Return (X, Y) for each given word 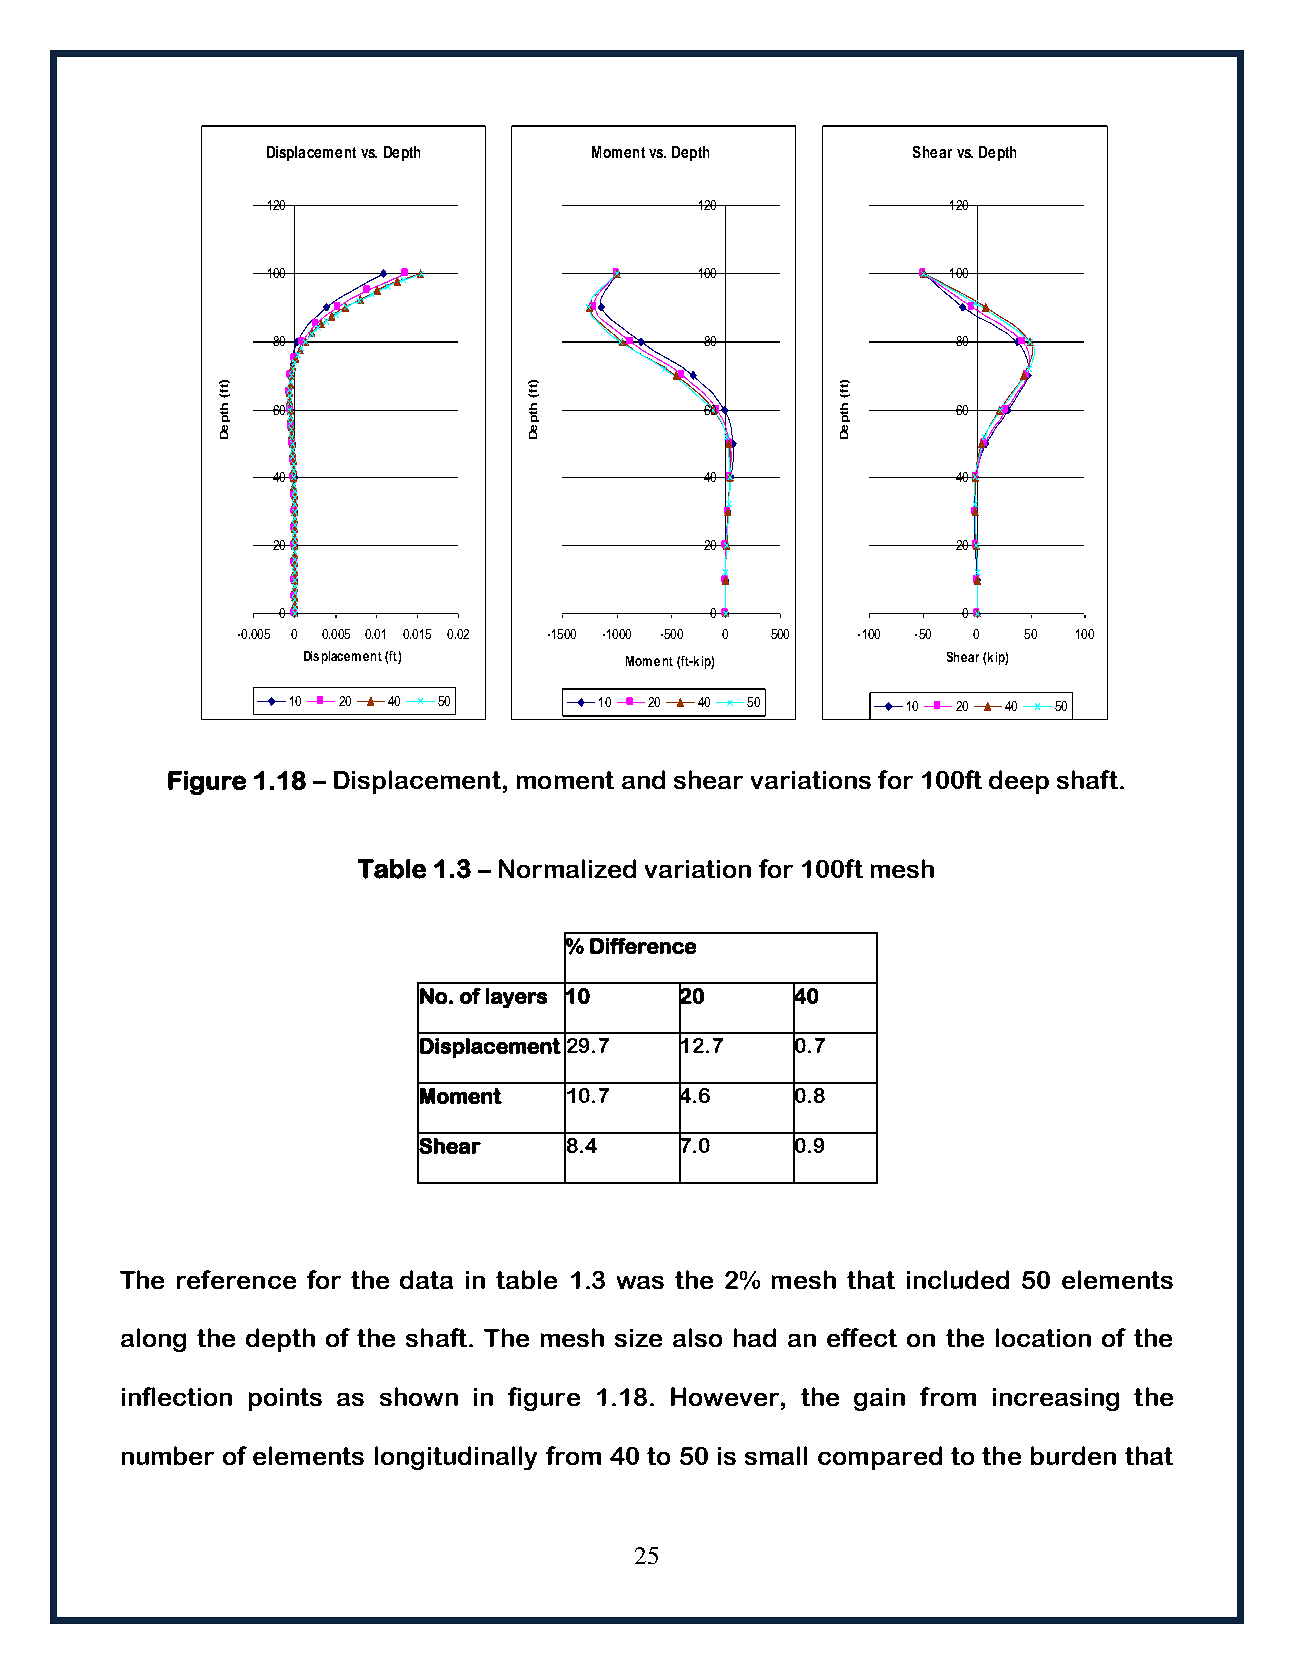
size (638, 1338)
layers (516, 998)
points (285, 1399)
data (426, 1279)
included (958, 1279)
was (640, 1282)
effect (862, 1337)
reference (236, 1279)
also (697, 1337)
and (643, 779)
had (755, 1337)
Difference (643, 946)
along (153, 1340)
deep (1019, 782)
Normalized (567, 868)
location (1043, 1337)
